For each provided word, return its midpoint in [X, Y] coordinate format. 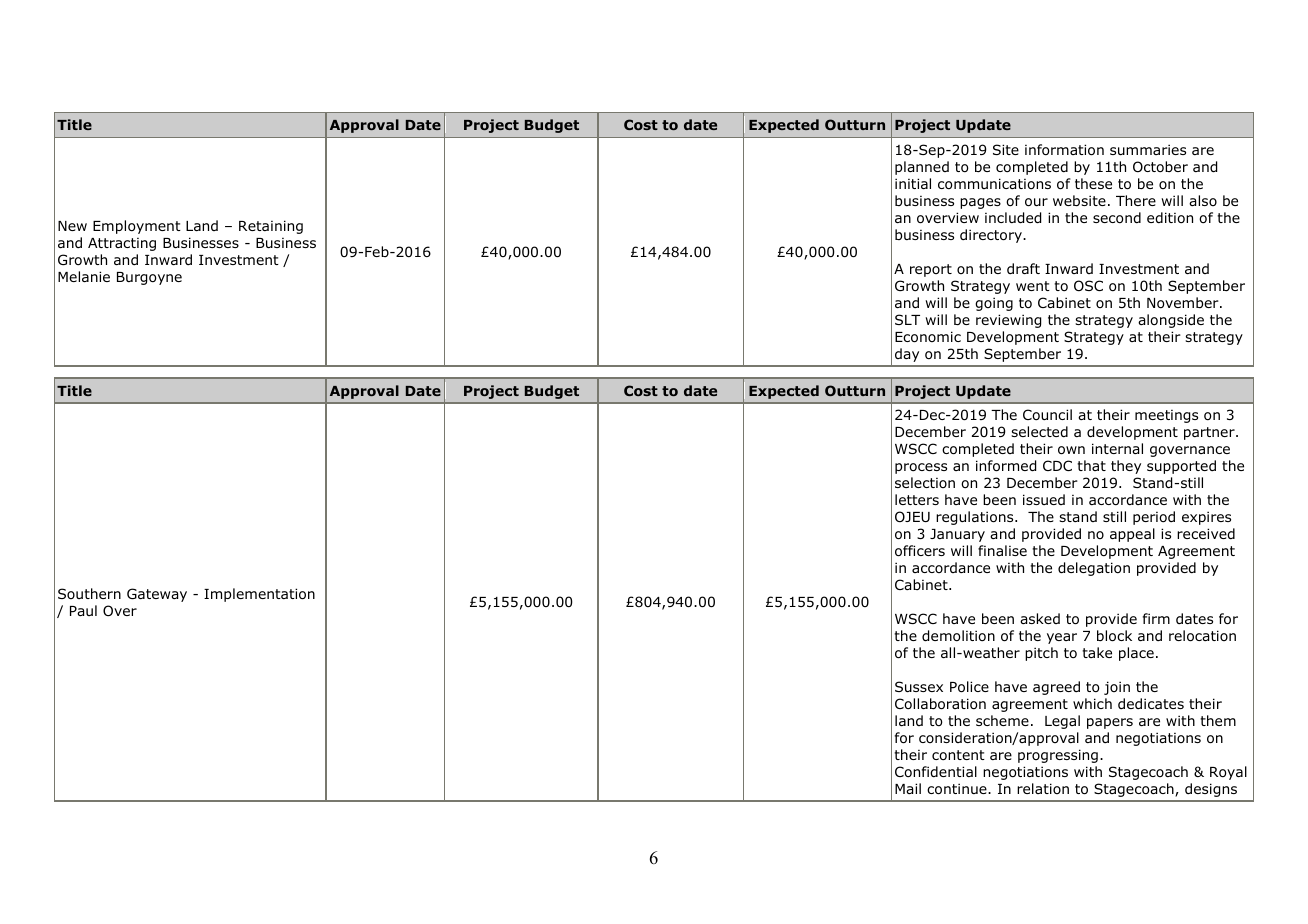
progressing [1058, 756]
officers [920, 551]
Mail [908, 788]
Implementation [259, 595]
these [1093, 183]
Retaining [271, 227]
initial [913, 183]
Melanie [84, 276]
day [907, 355]
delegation [1094, 569]
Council [1047, 415]
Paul [83, 610]
